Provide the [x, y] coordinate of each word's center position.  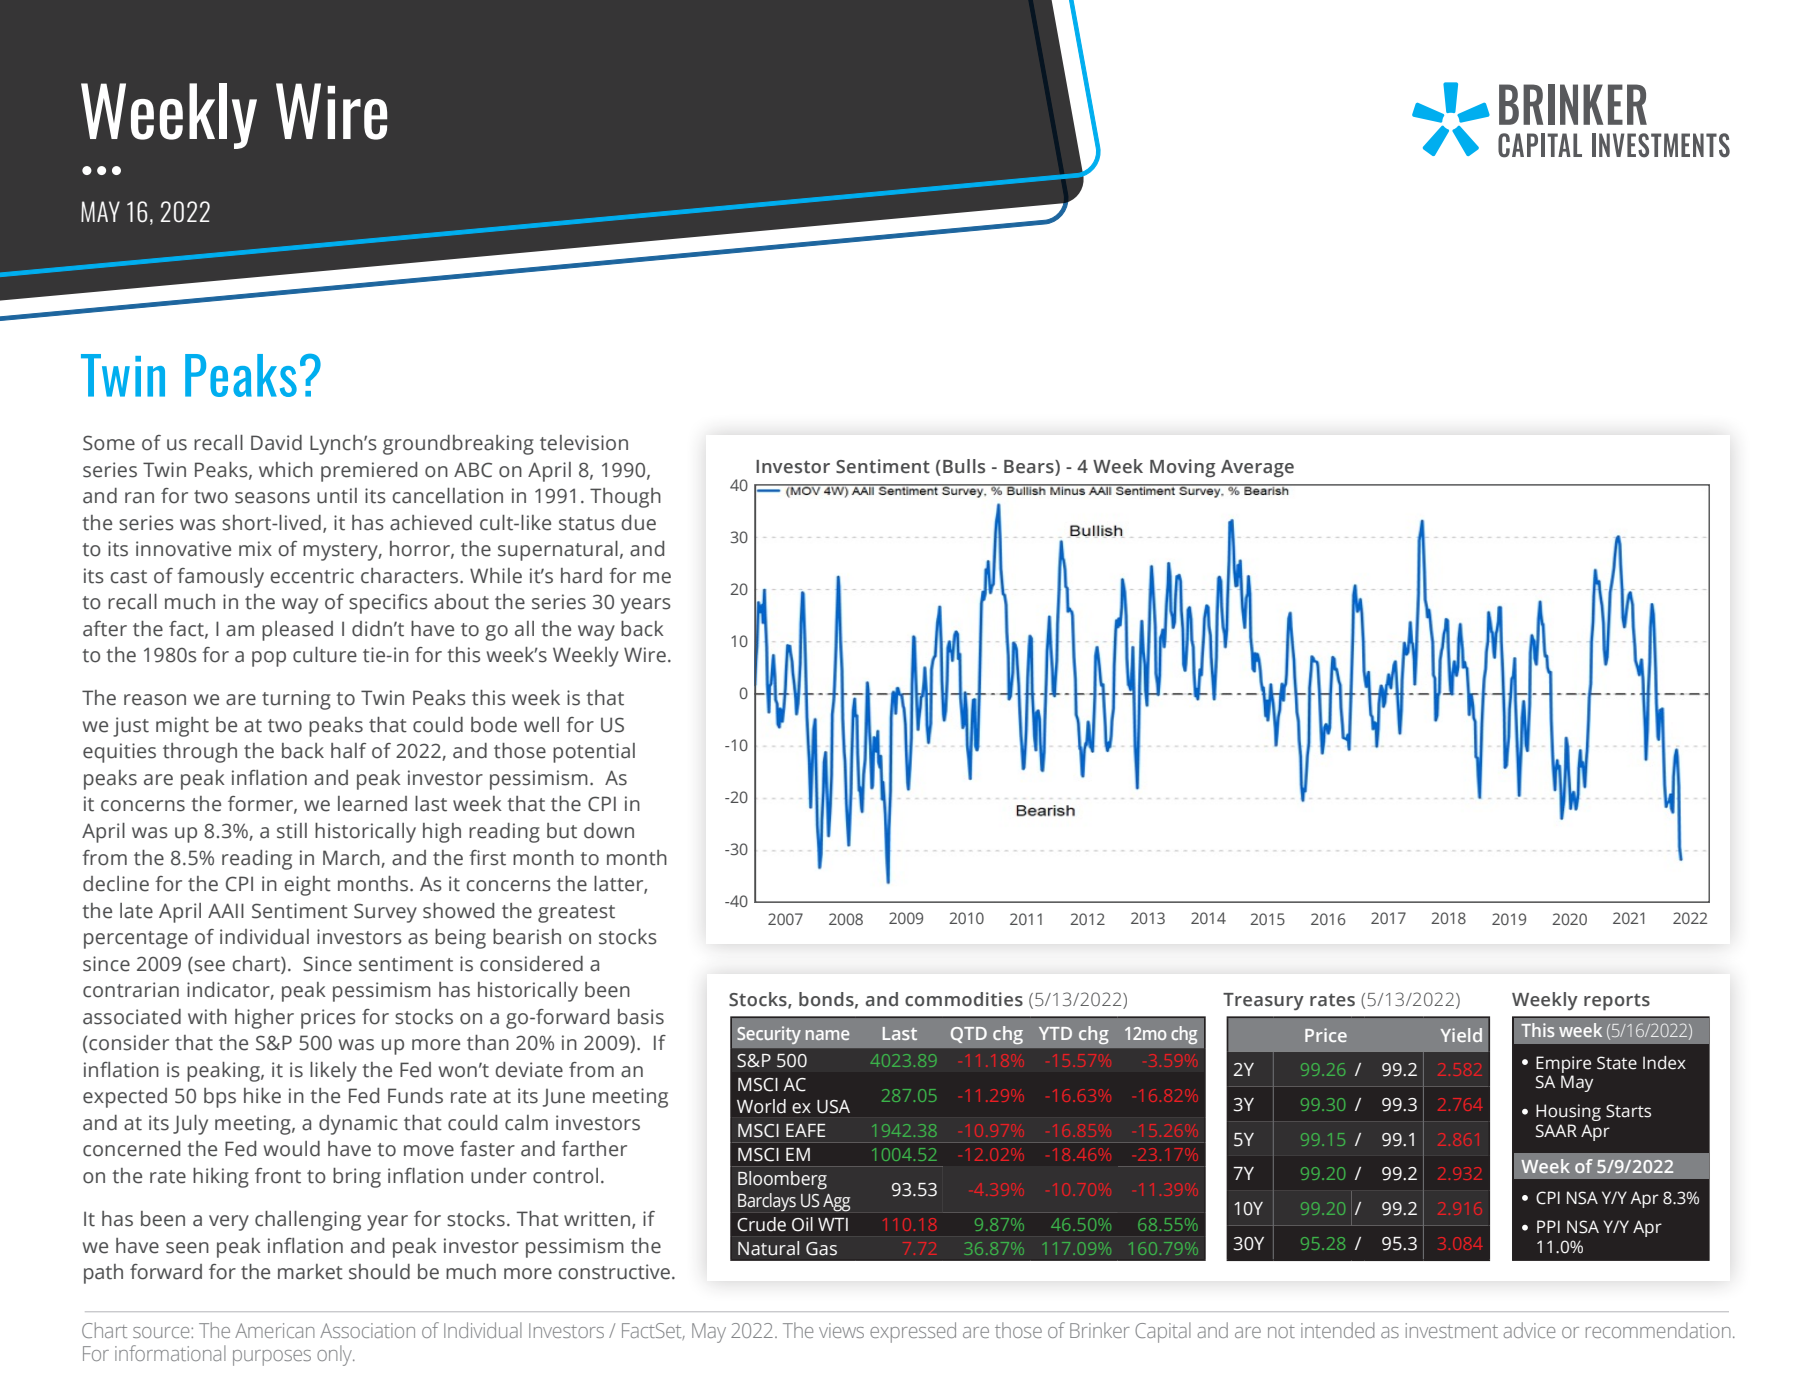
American [275, 1330]
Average [1257, 469]
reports [1617, 1002]
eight [307, 886]
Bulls [964, 466]
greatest [576, 914]
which [286, 470]
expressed [913, 1332]
